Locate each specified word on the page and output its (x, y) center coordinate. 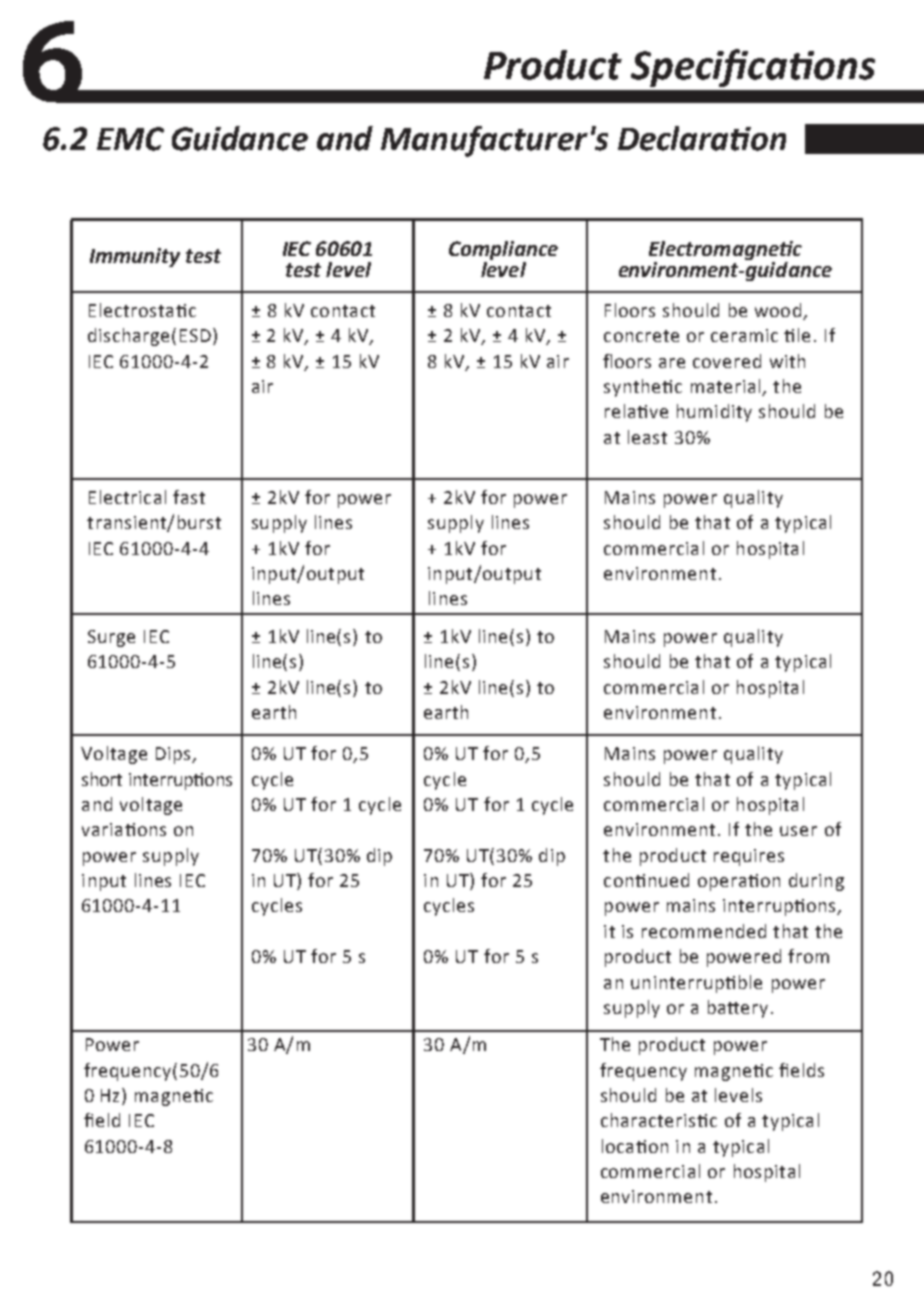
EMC (130, 139)
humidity (714, 413)
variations (124, 829)
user (798, 831)
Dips (174, 755)
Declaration (702, 138)
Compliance (503, 252)
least (647, 437)
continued (646, 880)
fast (189, 497)
